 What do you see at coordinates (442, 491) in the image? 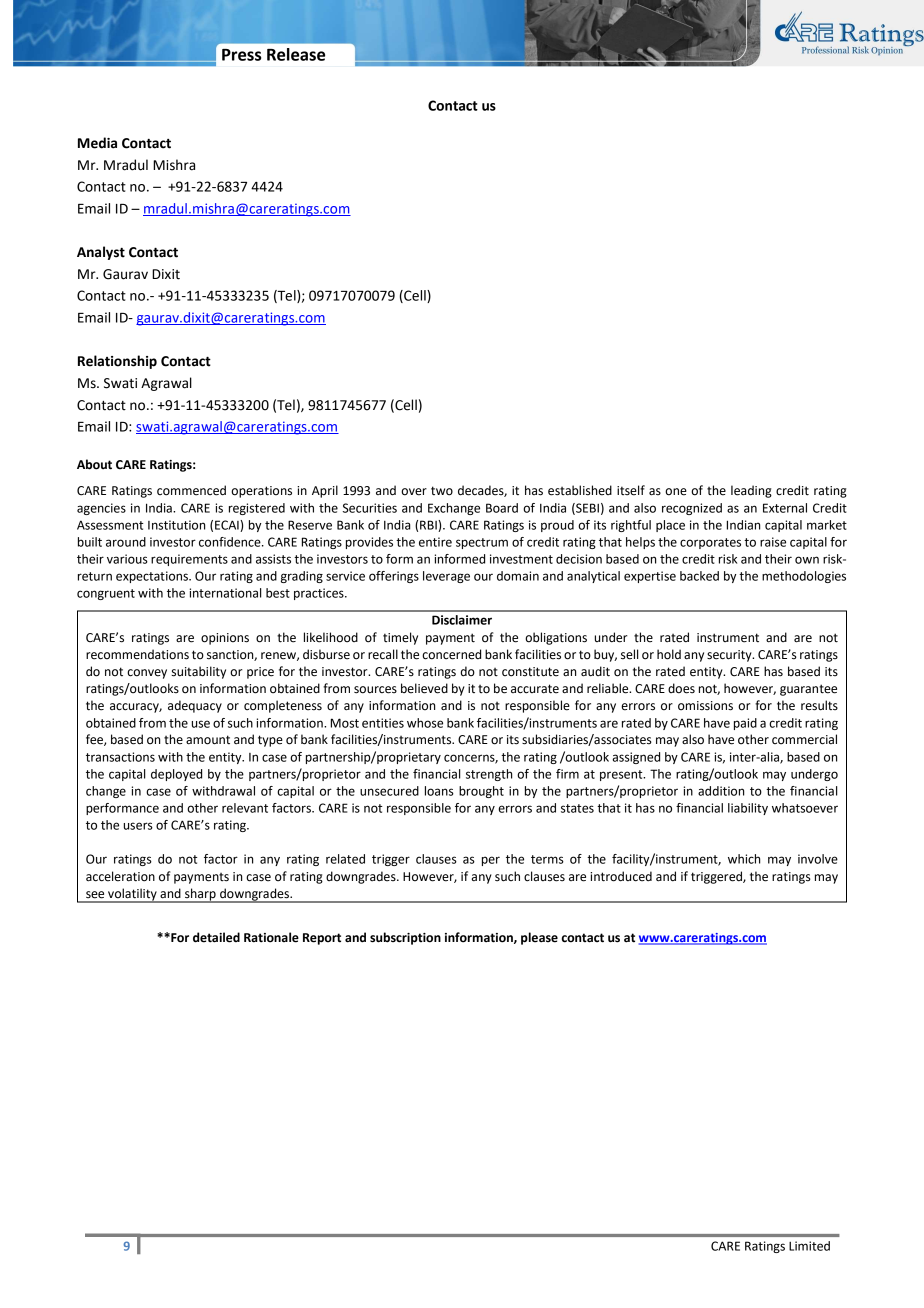
I see `two` at bounding box center [442, 491].
